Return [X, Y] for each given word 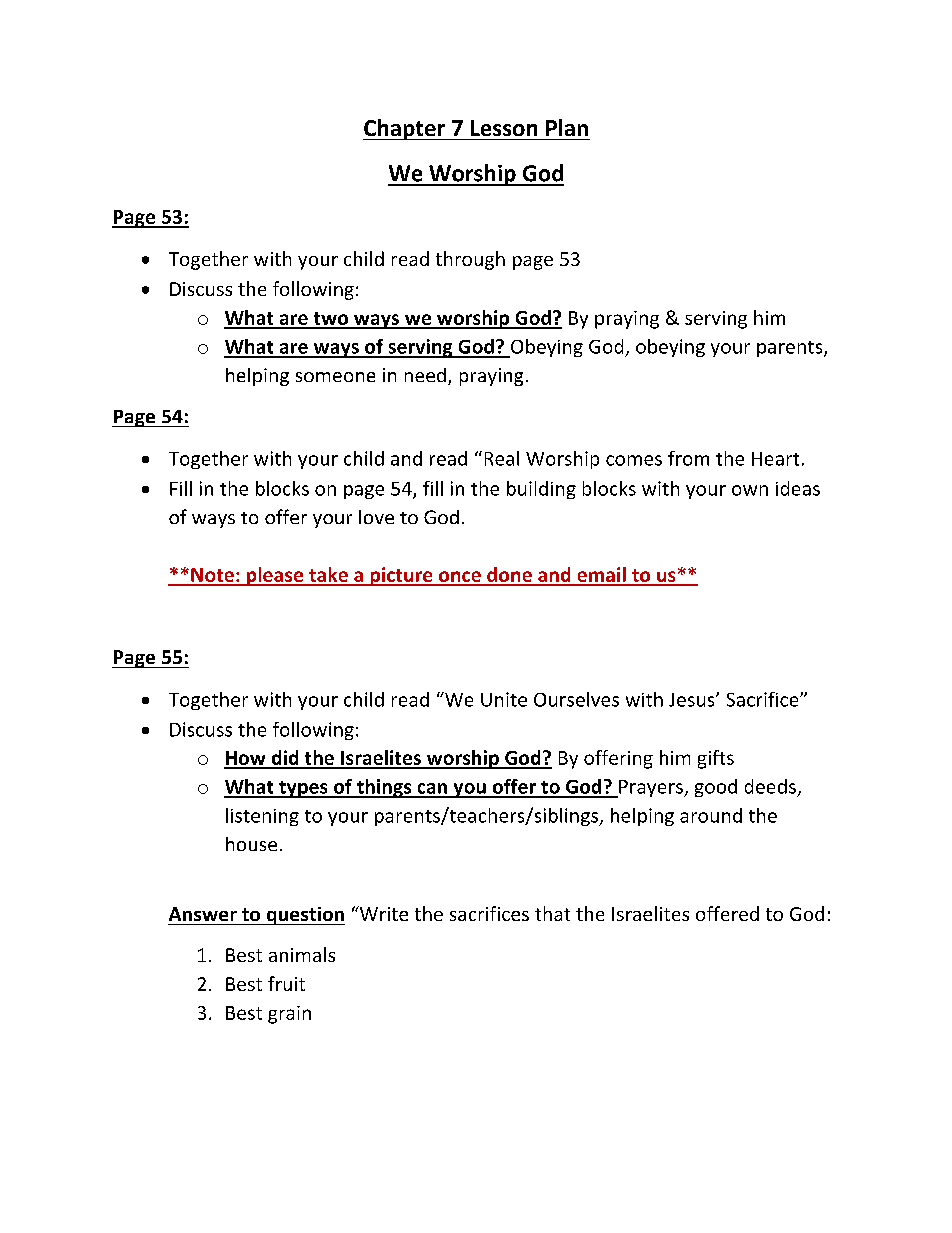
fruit [286, 983]
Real [502, 458]
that [552, 913]
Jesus [693, 700]
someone [335, 377]
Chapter [405, 129]
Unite [504, 699]
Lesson [504, 128]
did [285, 759]
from [688, 458]
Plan [567, 127]
